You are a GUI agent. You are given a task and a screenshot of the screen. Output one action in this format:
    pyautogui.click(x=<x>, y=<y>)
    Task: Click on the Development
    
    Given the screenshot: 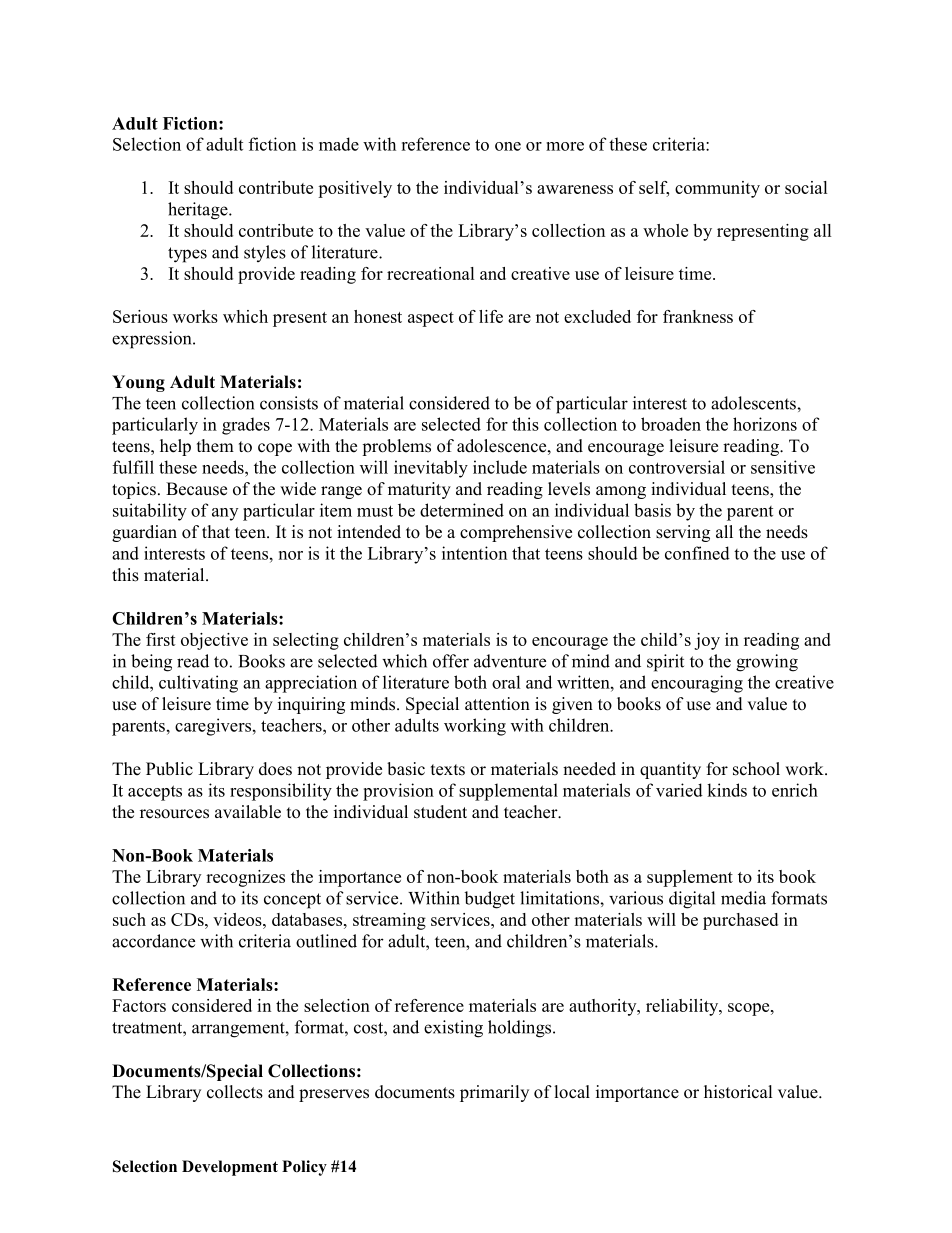 What is the action you would take?
    pyautogui.click(x=230, y=1168)
